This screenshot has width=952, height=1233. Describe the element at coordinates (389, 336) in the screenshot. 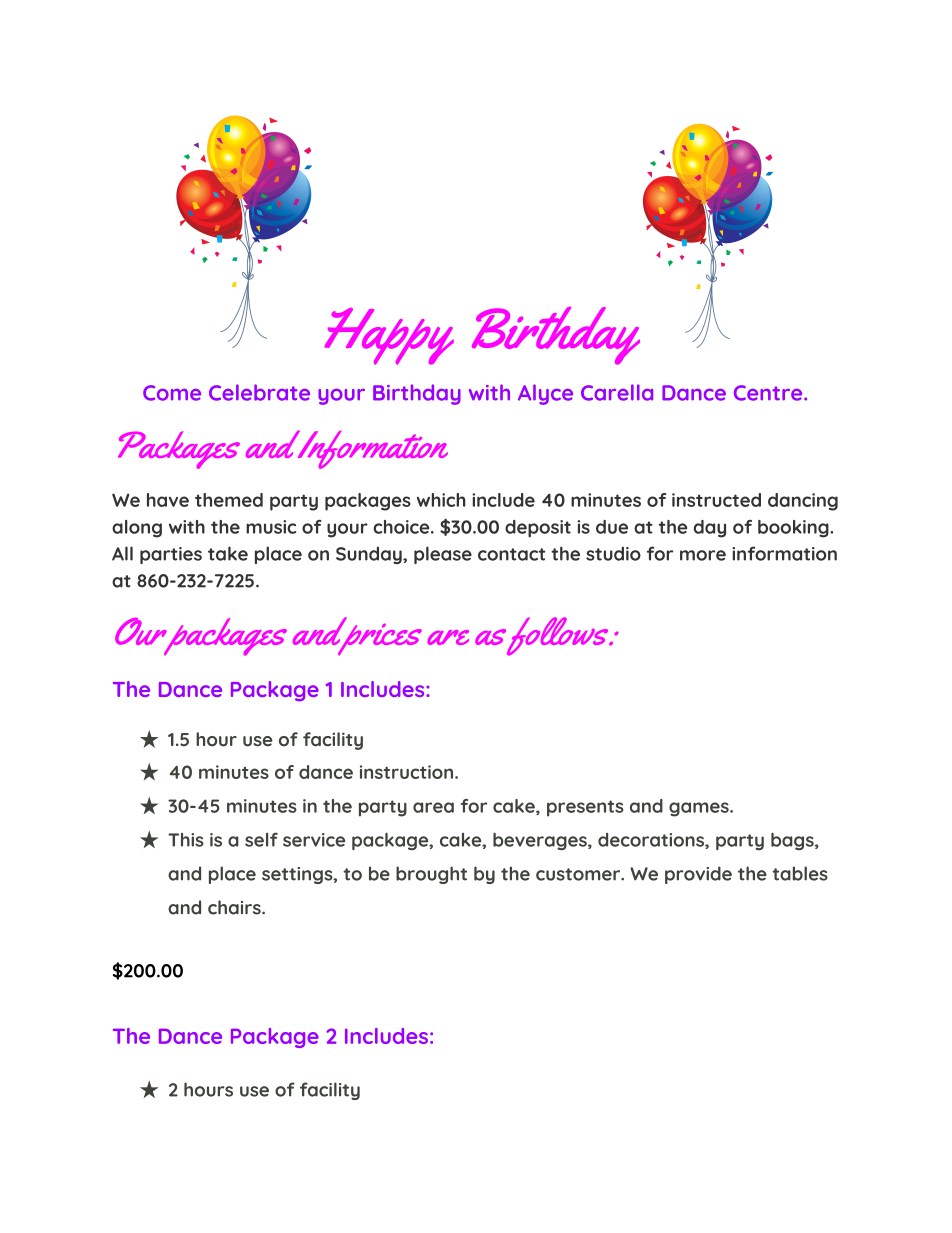

I see `Happy` at that location.
